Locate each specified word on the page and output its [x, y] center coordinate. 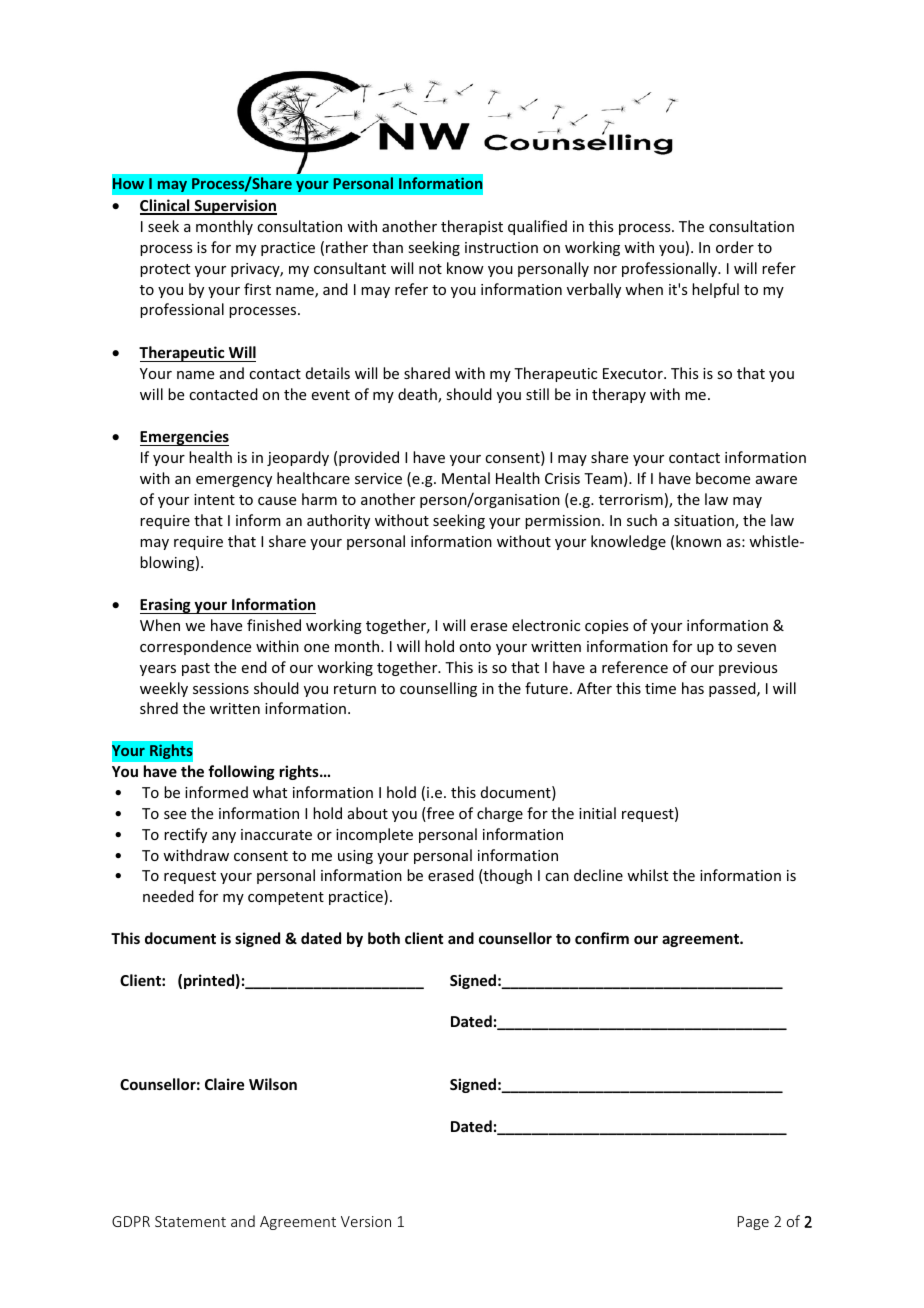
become [723, 478]
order [735, 247]
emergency [234, 481]
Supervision [234, 207]
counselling [438, 689]
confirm [602, 938]
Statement [190, 1221]
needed [168, 896]
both [384, 938]
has [693, 688]
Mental [466, 478]
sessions [221, 688]
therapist [472, 227]
